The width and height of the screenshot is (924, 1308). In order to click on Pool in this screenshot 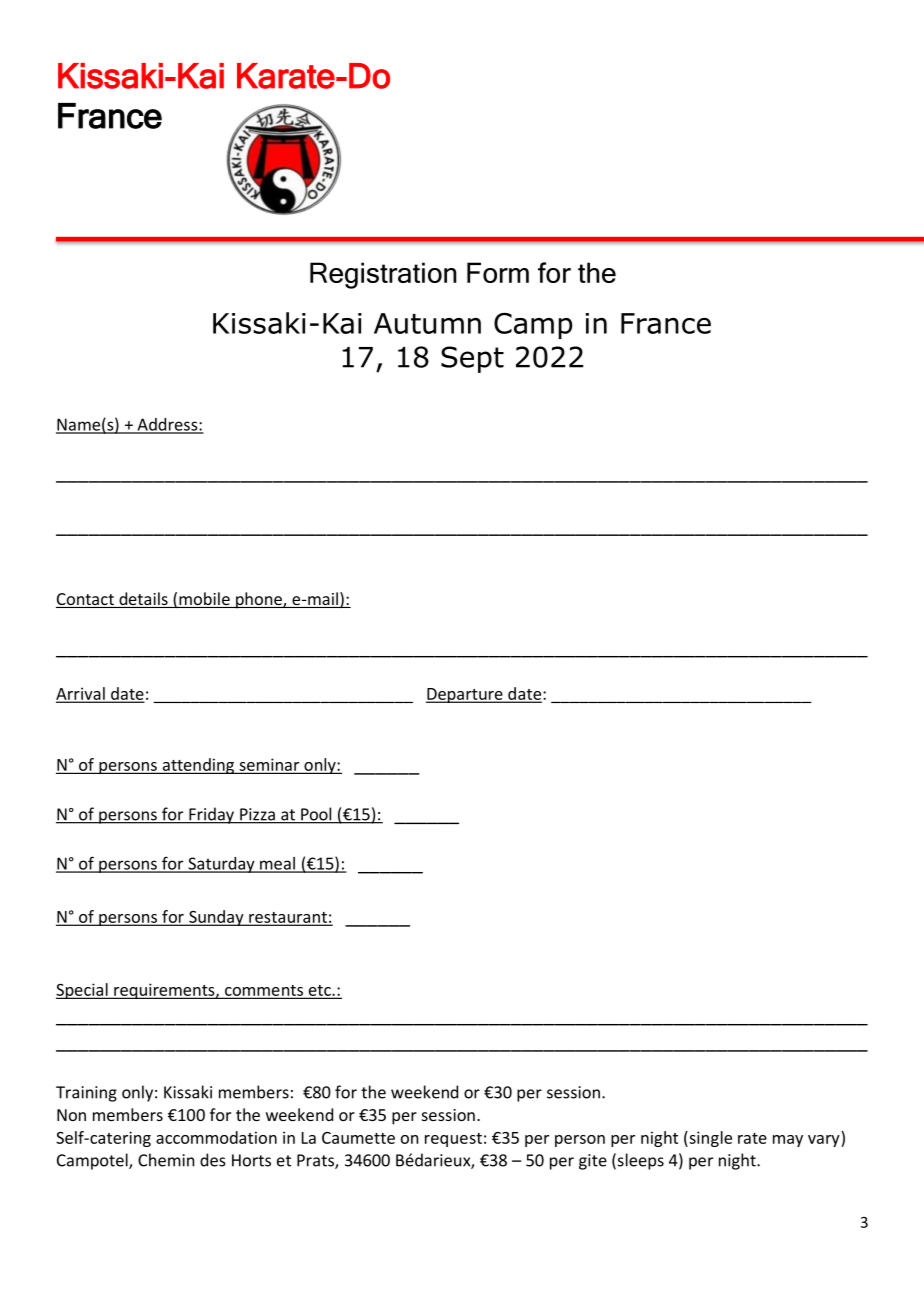, I will do `click(316, 815)`.
